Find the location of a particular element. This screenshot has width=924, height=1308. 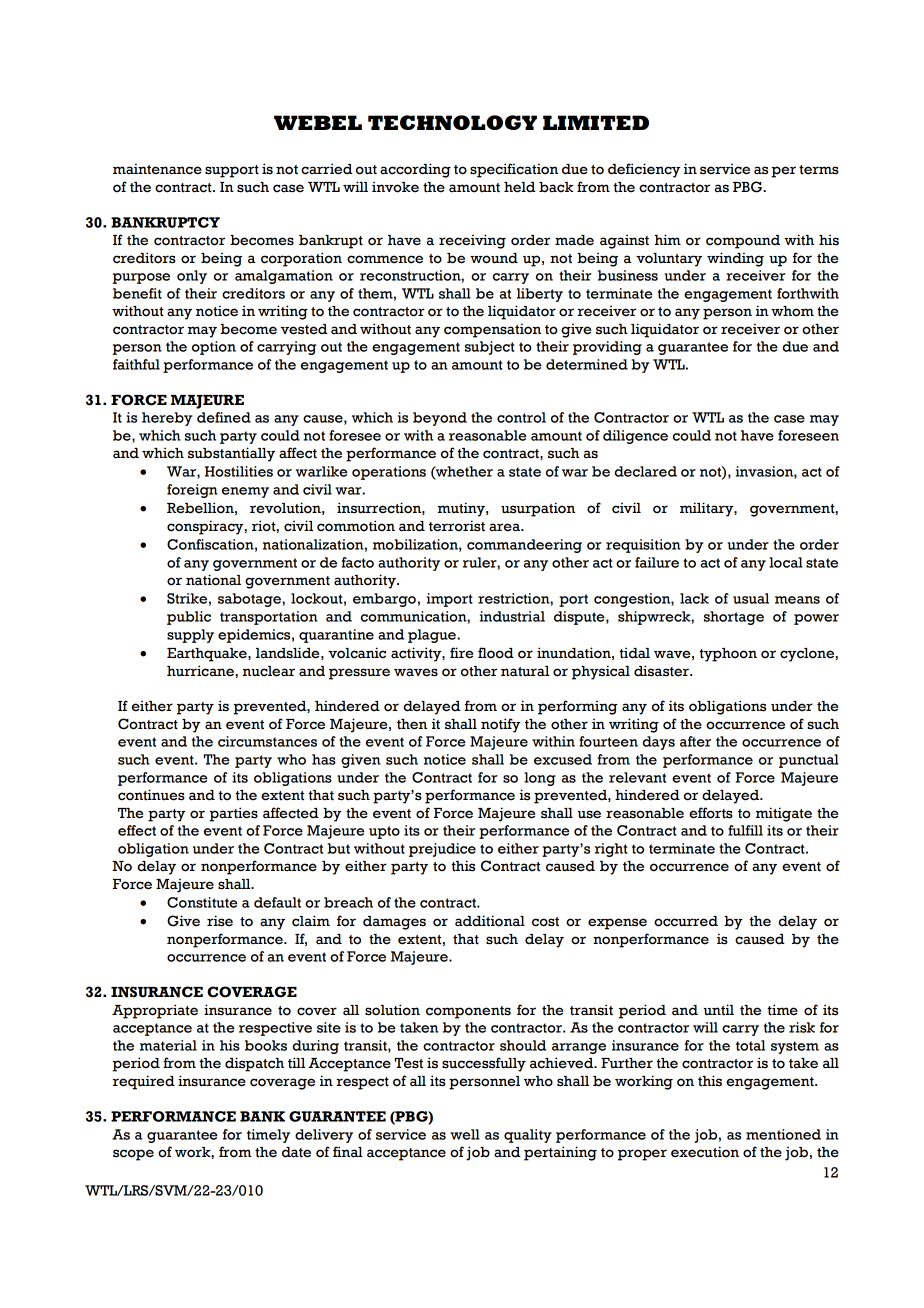

fulfill is located at coordinates (745, 830).
